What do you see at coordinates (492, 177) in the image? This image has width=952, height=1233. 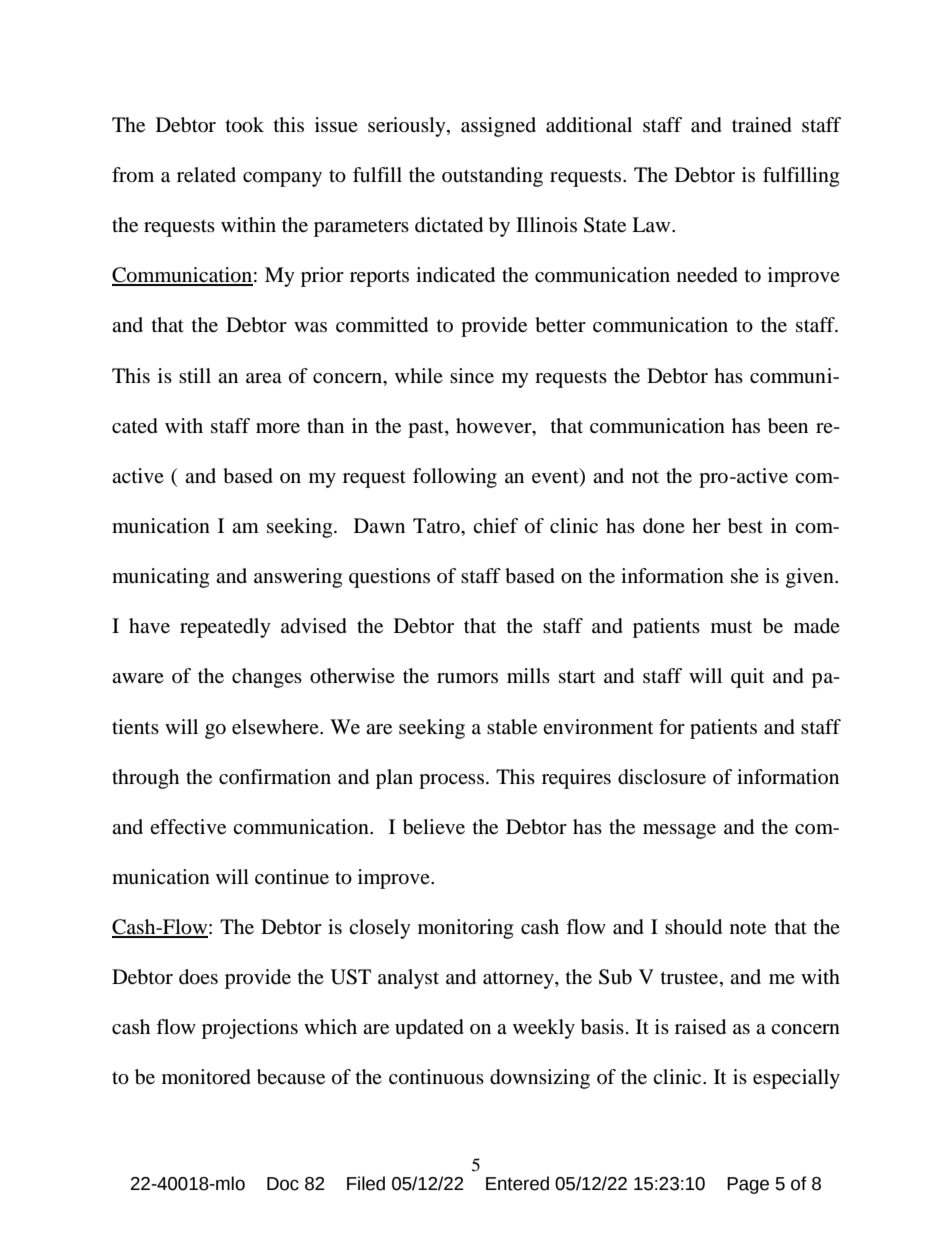 I see `outstanding` at bounding box center [492, 177].
